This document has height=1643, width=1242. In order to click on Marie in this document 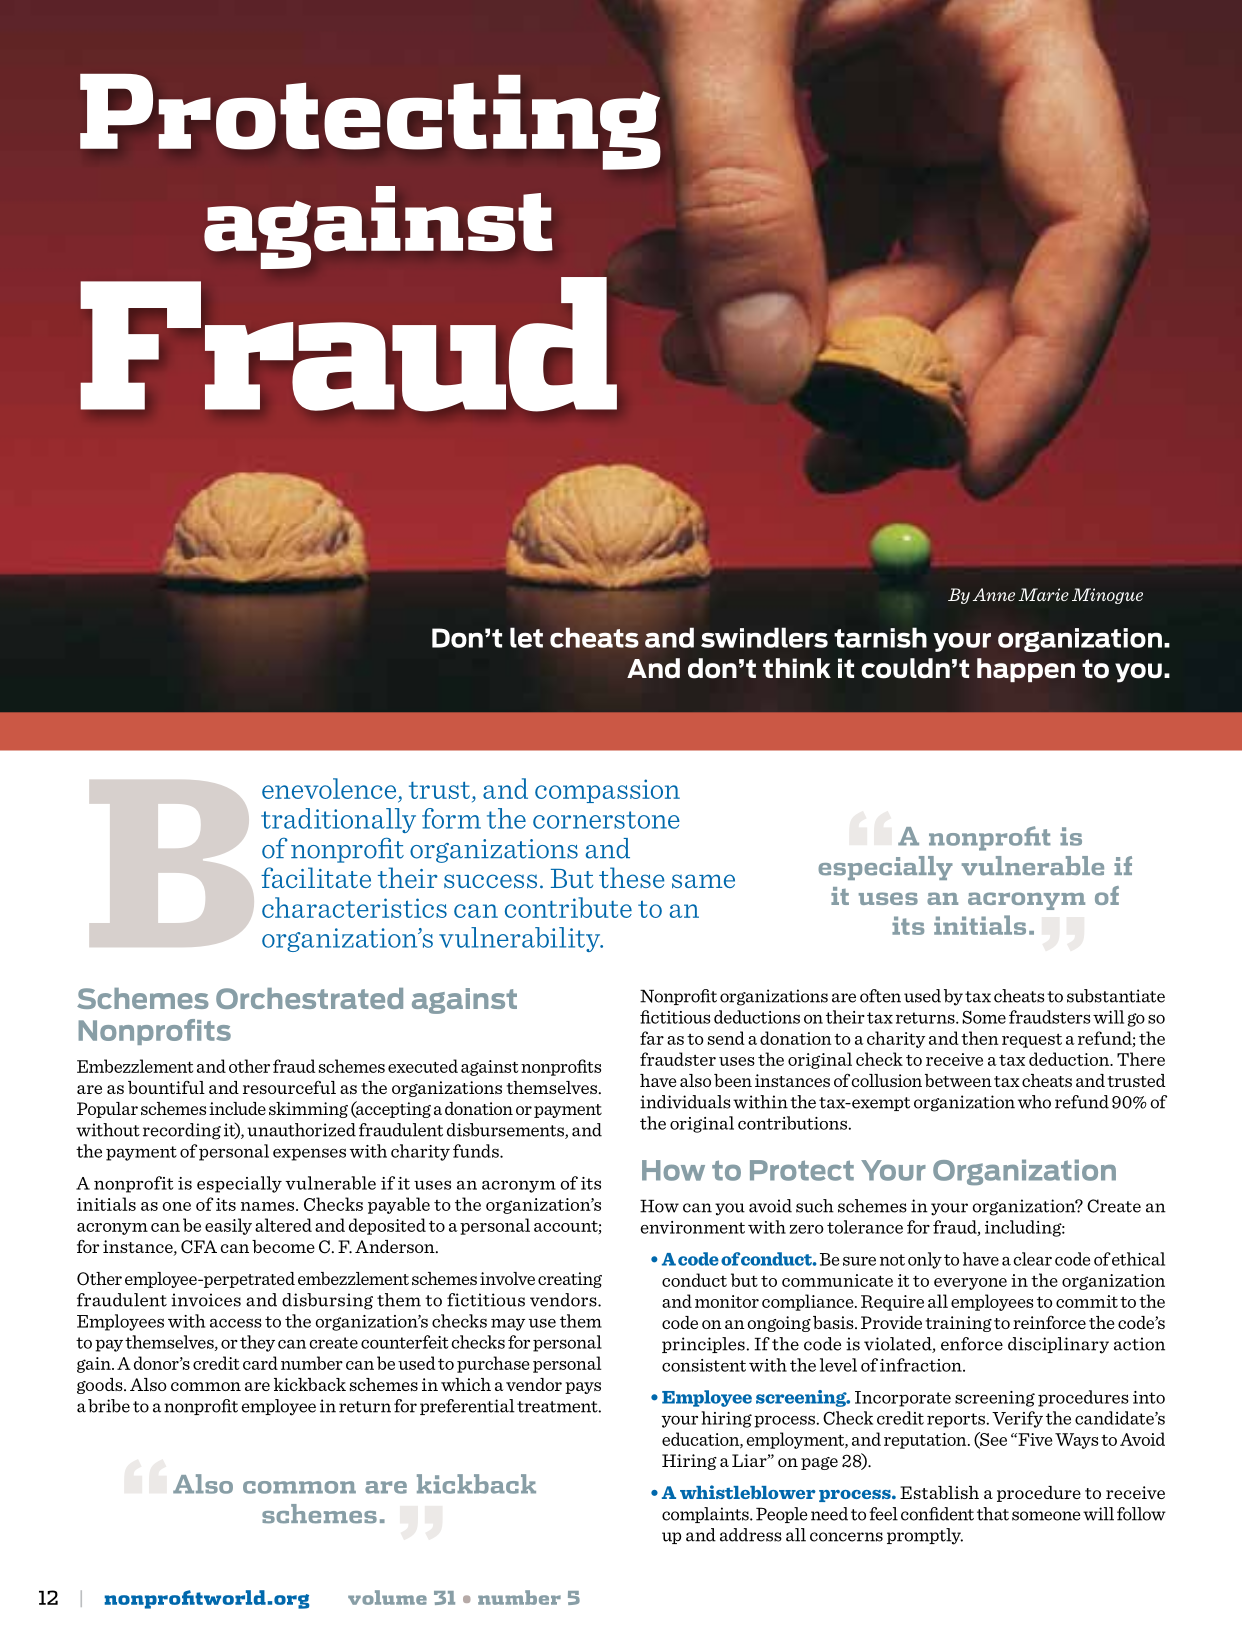, I will do `click(1043, 594)`.
